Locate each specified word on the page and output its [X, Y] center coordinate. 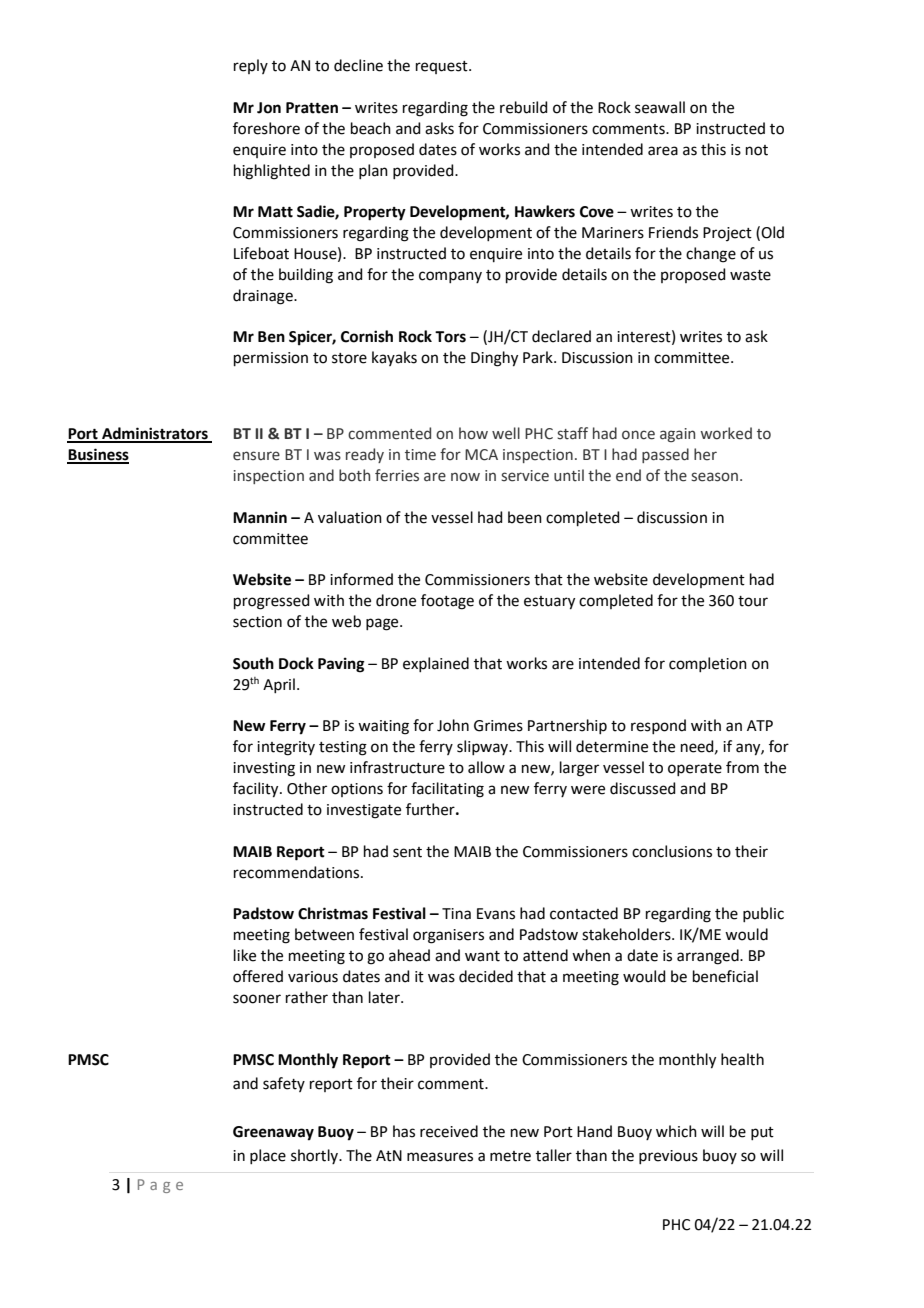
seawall [660, 107]
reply [251, 66]
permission [271, 359]
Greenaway [273, 1133]
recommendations [298, 872]
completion [708, 664]
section [257, 622]
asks [439, 128]
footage [447, 602]
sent [407, 852]
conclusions [672, 851]
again [677, 435]
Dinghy [494, 359]
